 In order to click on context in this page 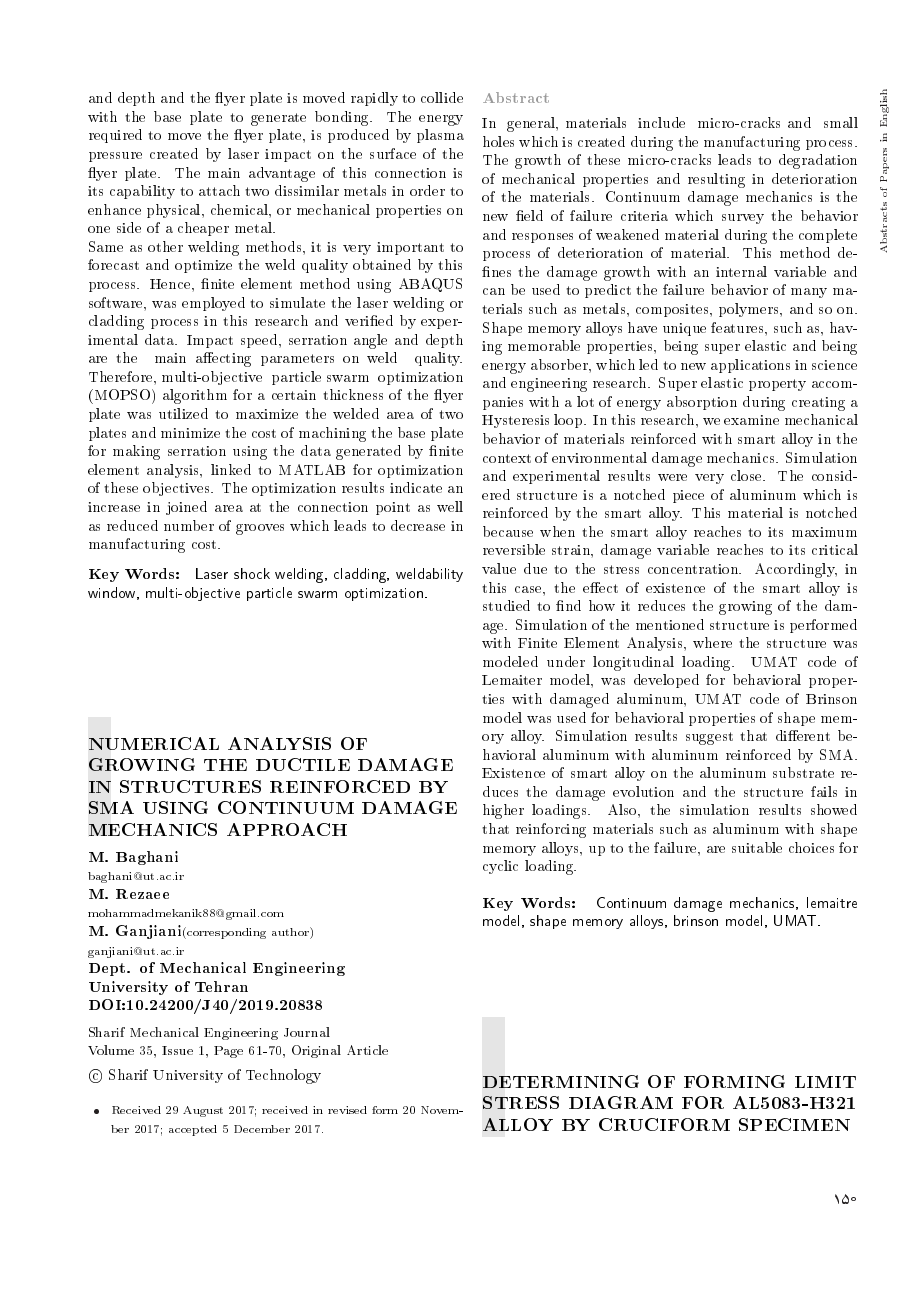, I will do `click(507, 458)`.
